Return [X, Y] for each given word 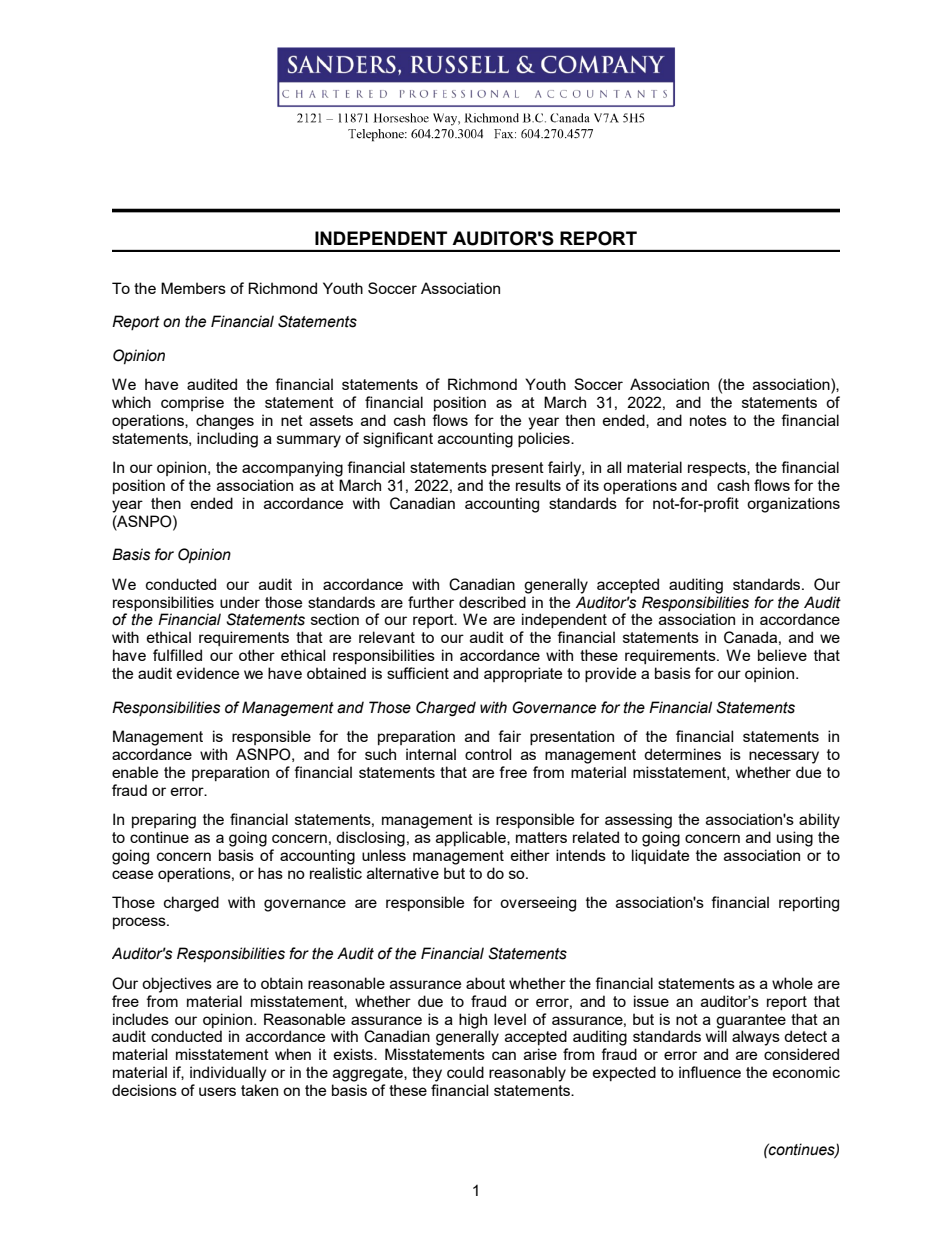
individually [228, 1074]
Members [193, 288]
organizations [793, 505]
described [492, 602]
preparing [164, 821]
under [240, 602]
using [795, 839]
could [465, 1072]
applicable [472, 838]
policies [545, 439]
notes [708, 420]
